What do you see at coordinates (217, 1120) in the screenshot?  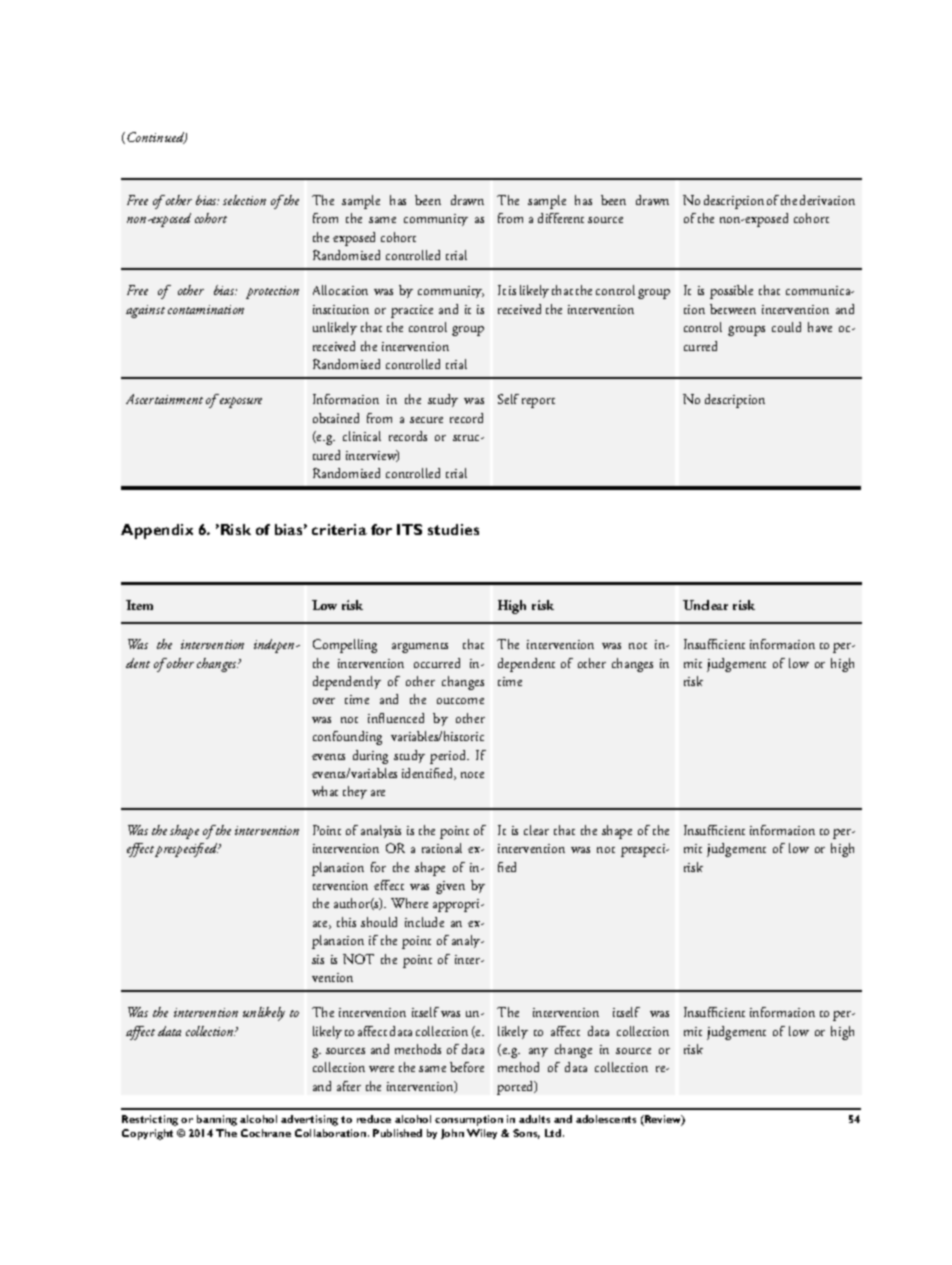 I see `banning` at bounding box center [217, 1120].
